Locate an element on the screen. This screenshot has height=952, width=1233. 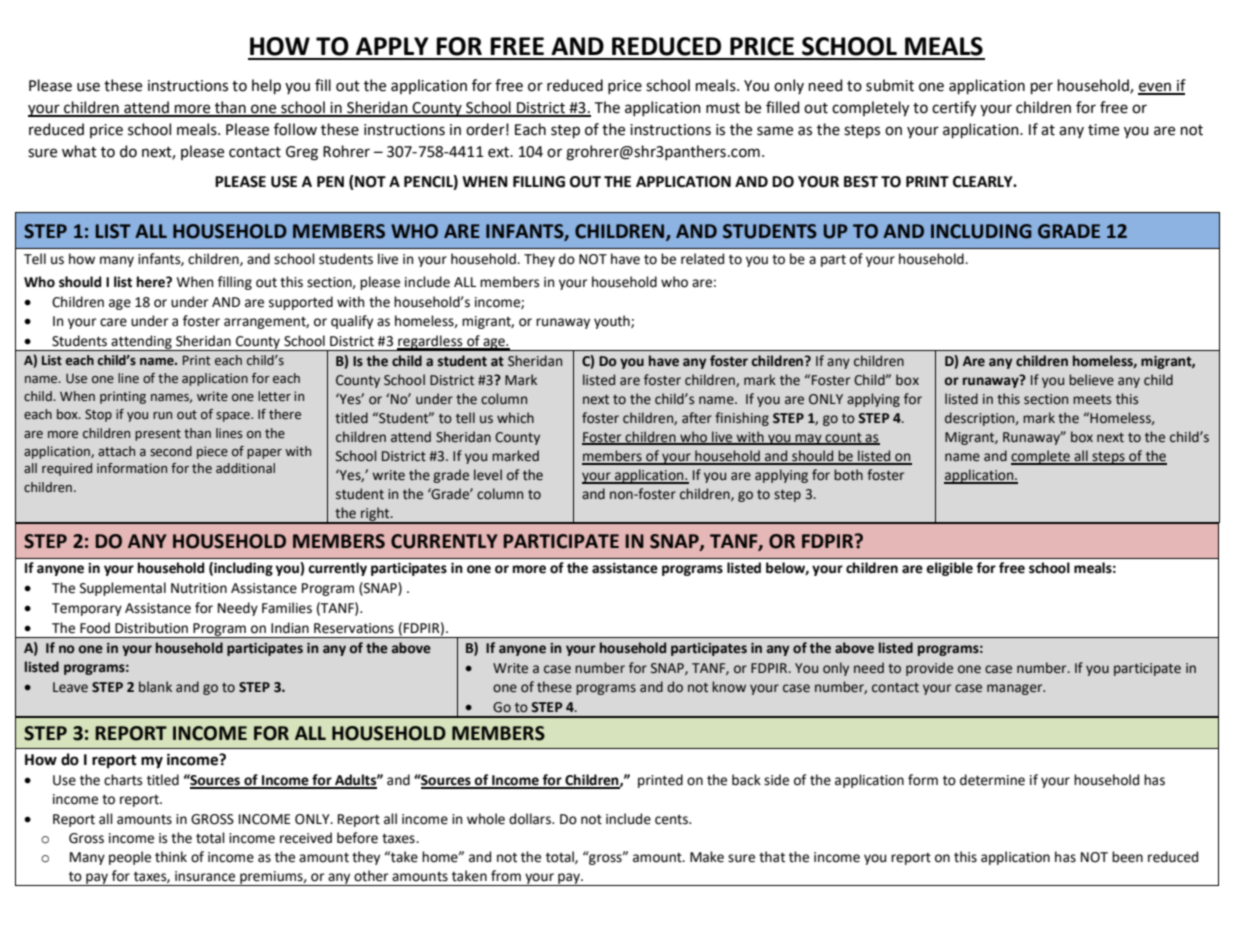
Nutrition is located at coordinates (199, 588).
